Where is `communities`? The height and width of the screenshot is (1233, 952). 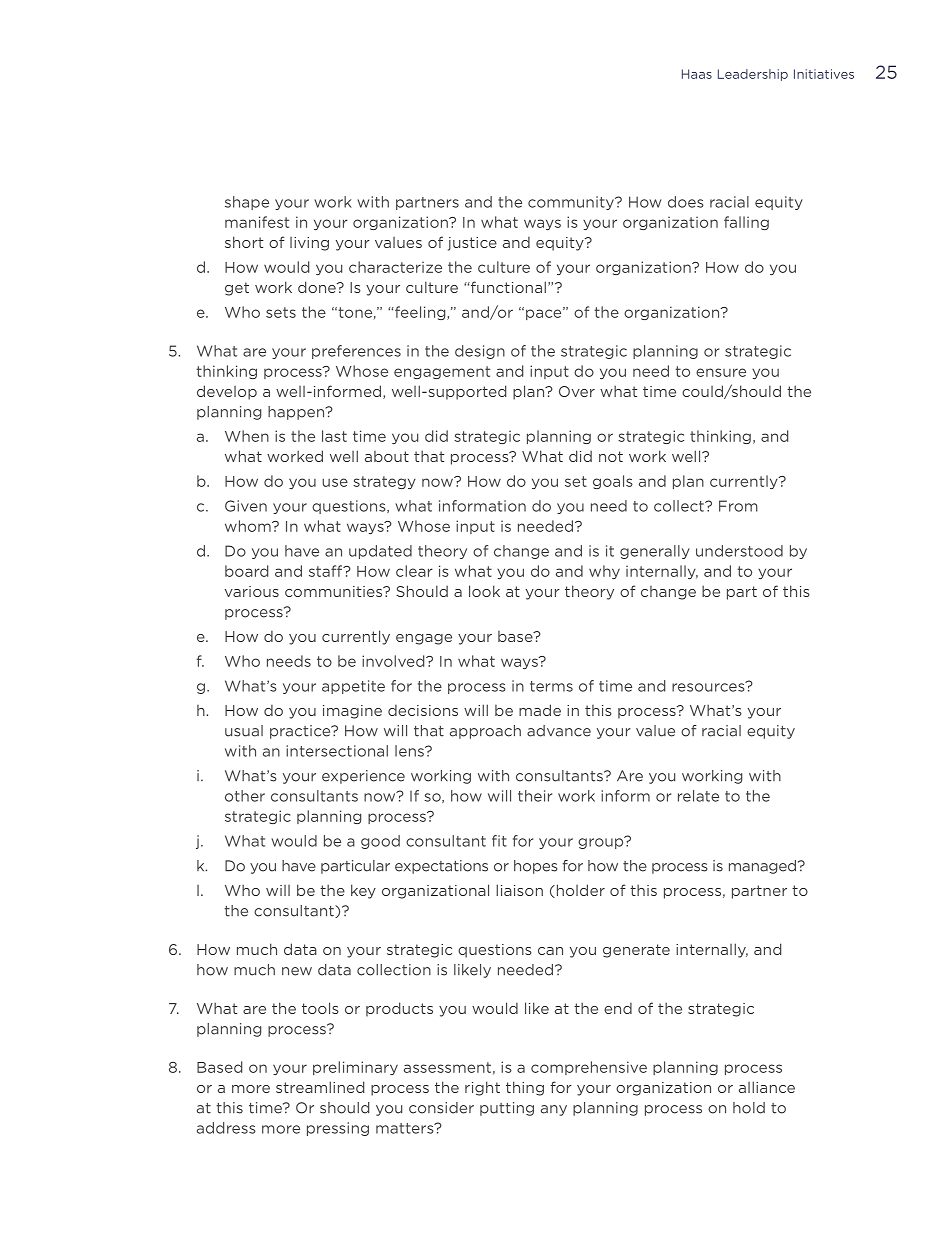 communities is located at coordinates (335, 591).
